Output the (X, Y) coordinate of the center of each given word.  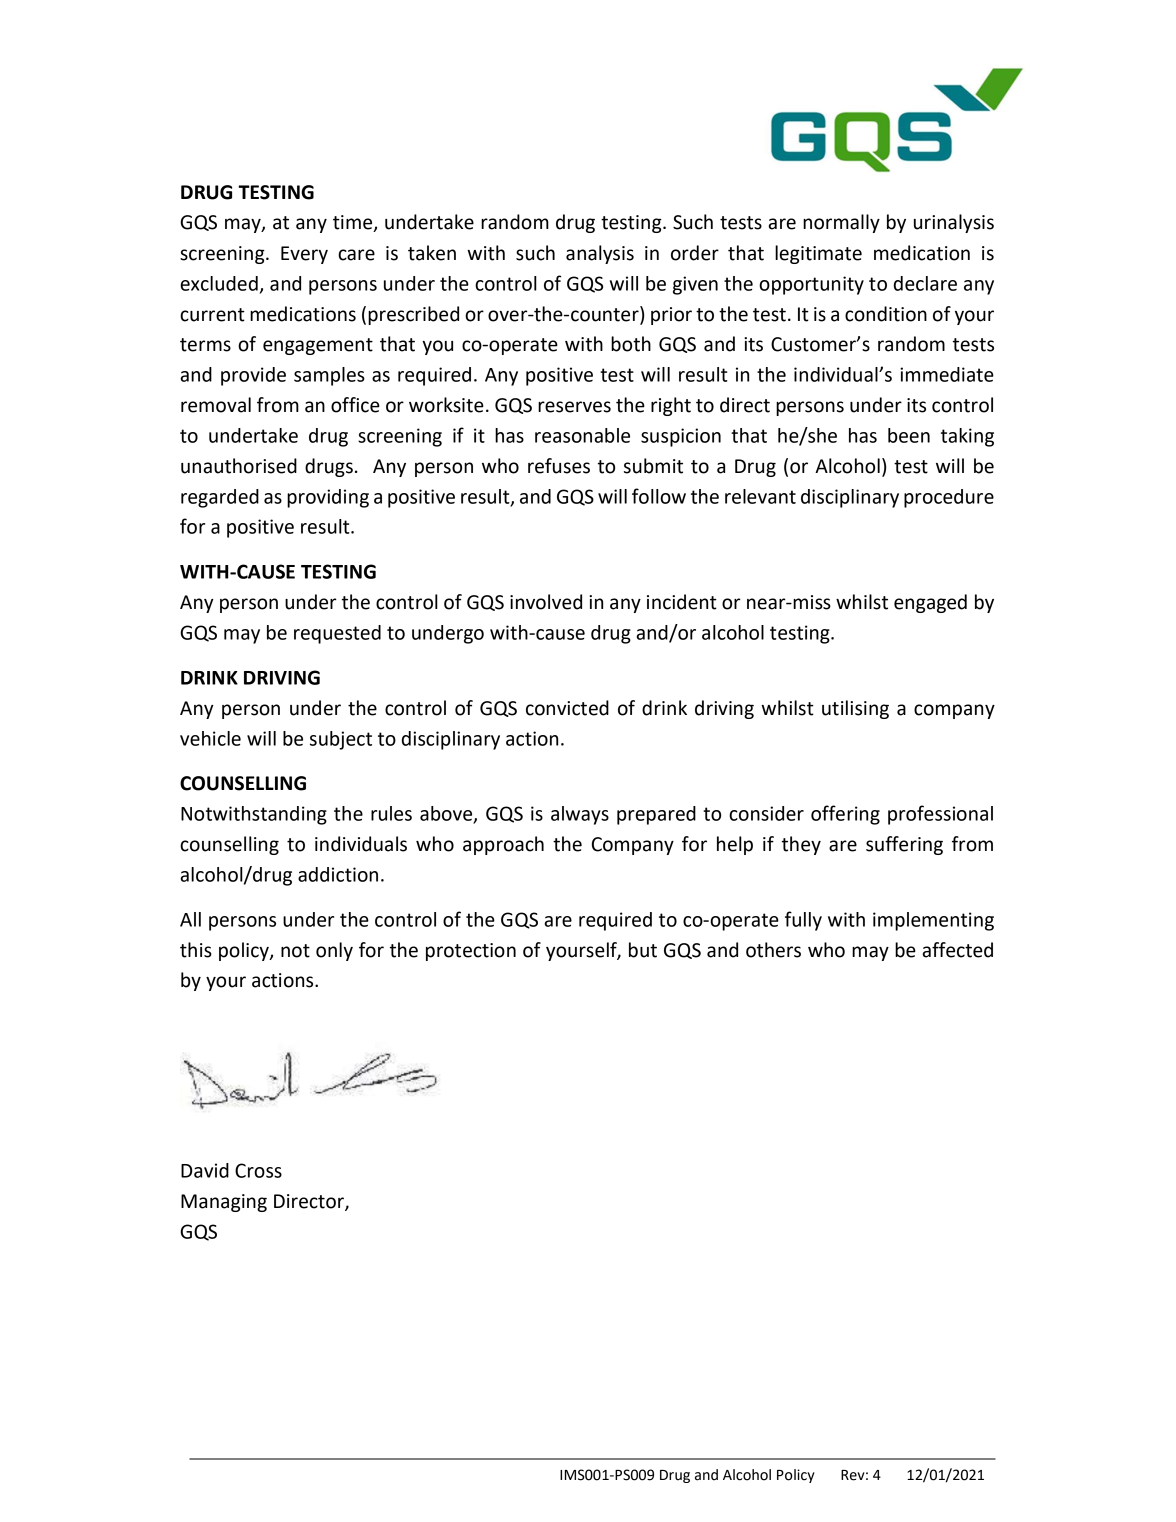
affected (957, 950)
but (643, 950)
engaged (930, 603)
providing (328, 498)
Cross (258, 1170)
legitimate (818, 254)
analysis (600, 254)
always (580, 815)
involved (546, 602)
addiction (338, 874)
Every (304, 255)
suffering (904, 845)
